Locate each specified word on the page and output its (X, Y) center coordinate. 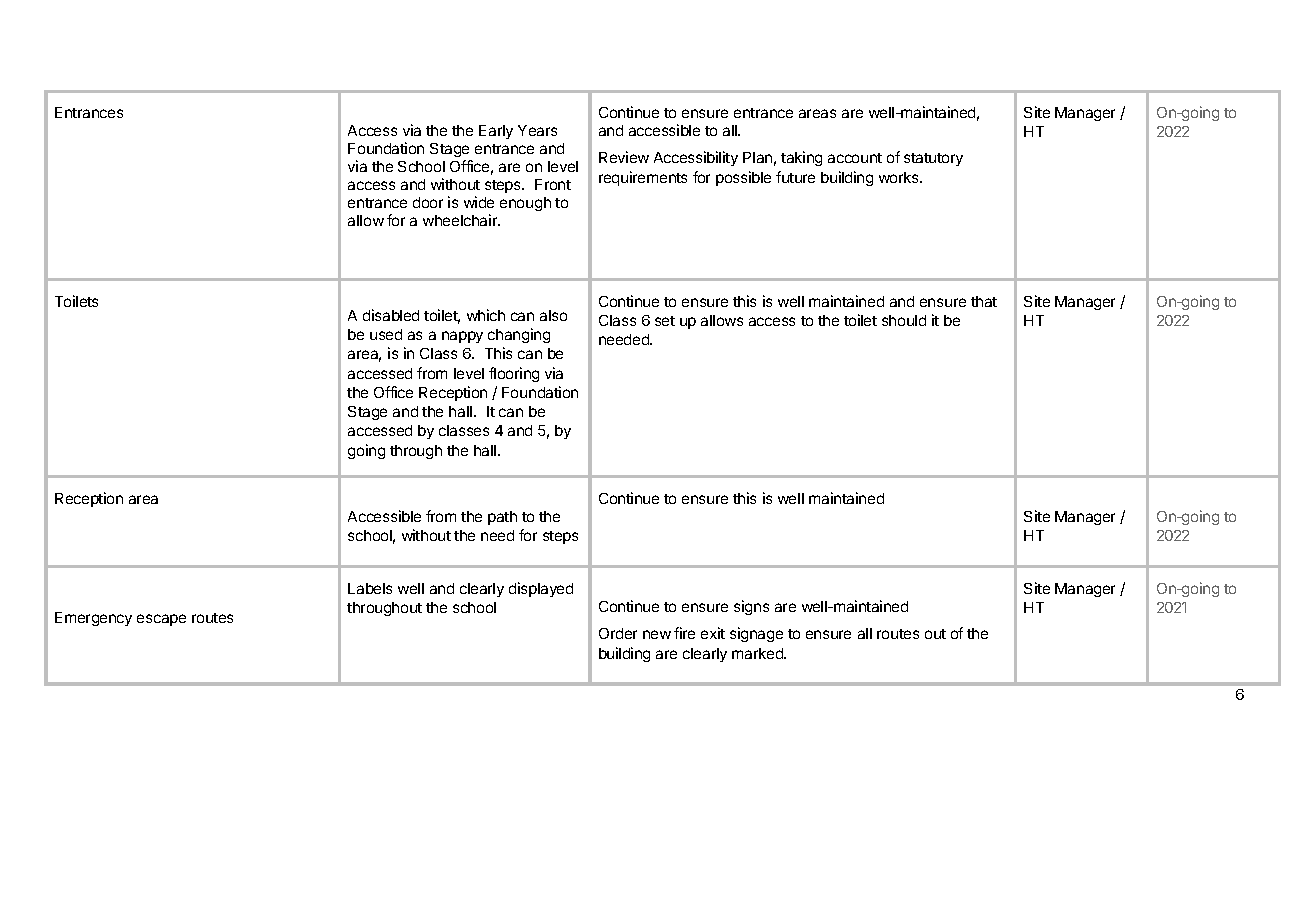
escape (161, 620)
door (428, 202)
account (855, 158)
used (386, 334)
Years (537, 130)
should (904, 320)
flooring (514, 374)
